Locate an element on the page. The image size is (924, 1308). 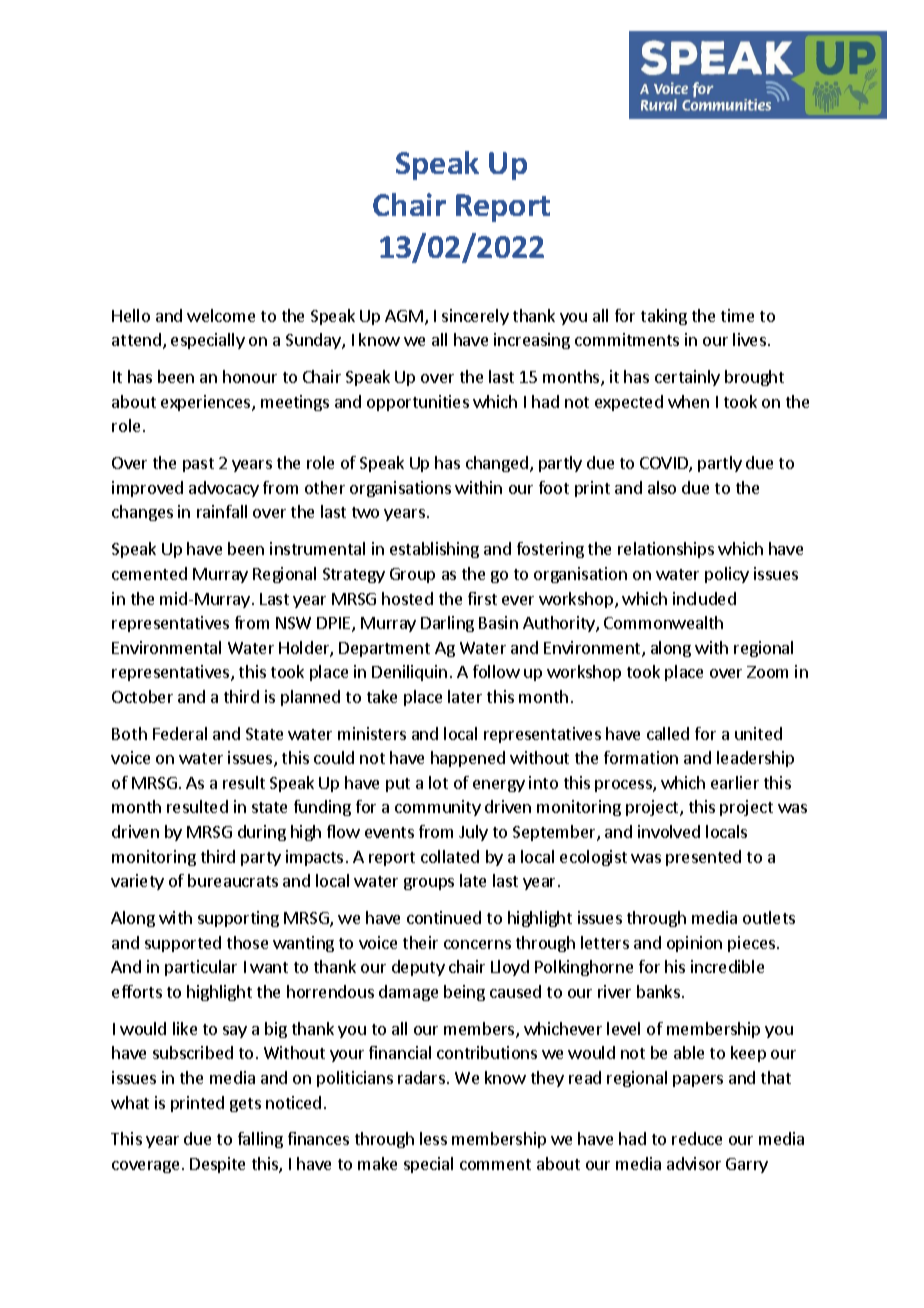
rainfall is located at coordinates (222, 511).
